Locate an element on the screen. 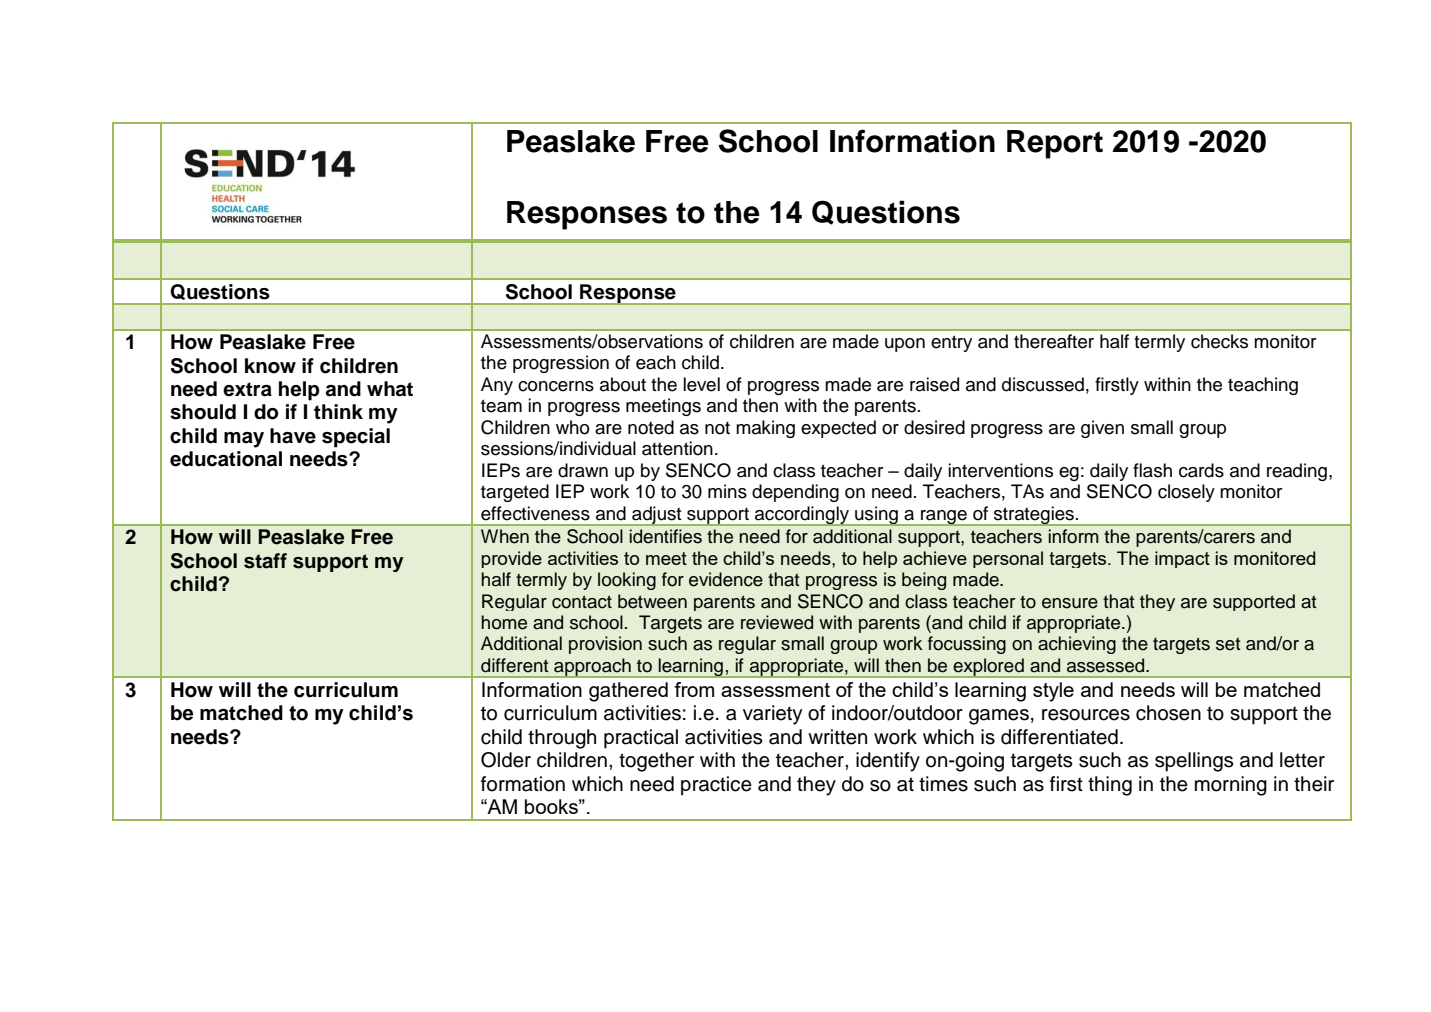  mins is located at coordinates (727, 491).
